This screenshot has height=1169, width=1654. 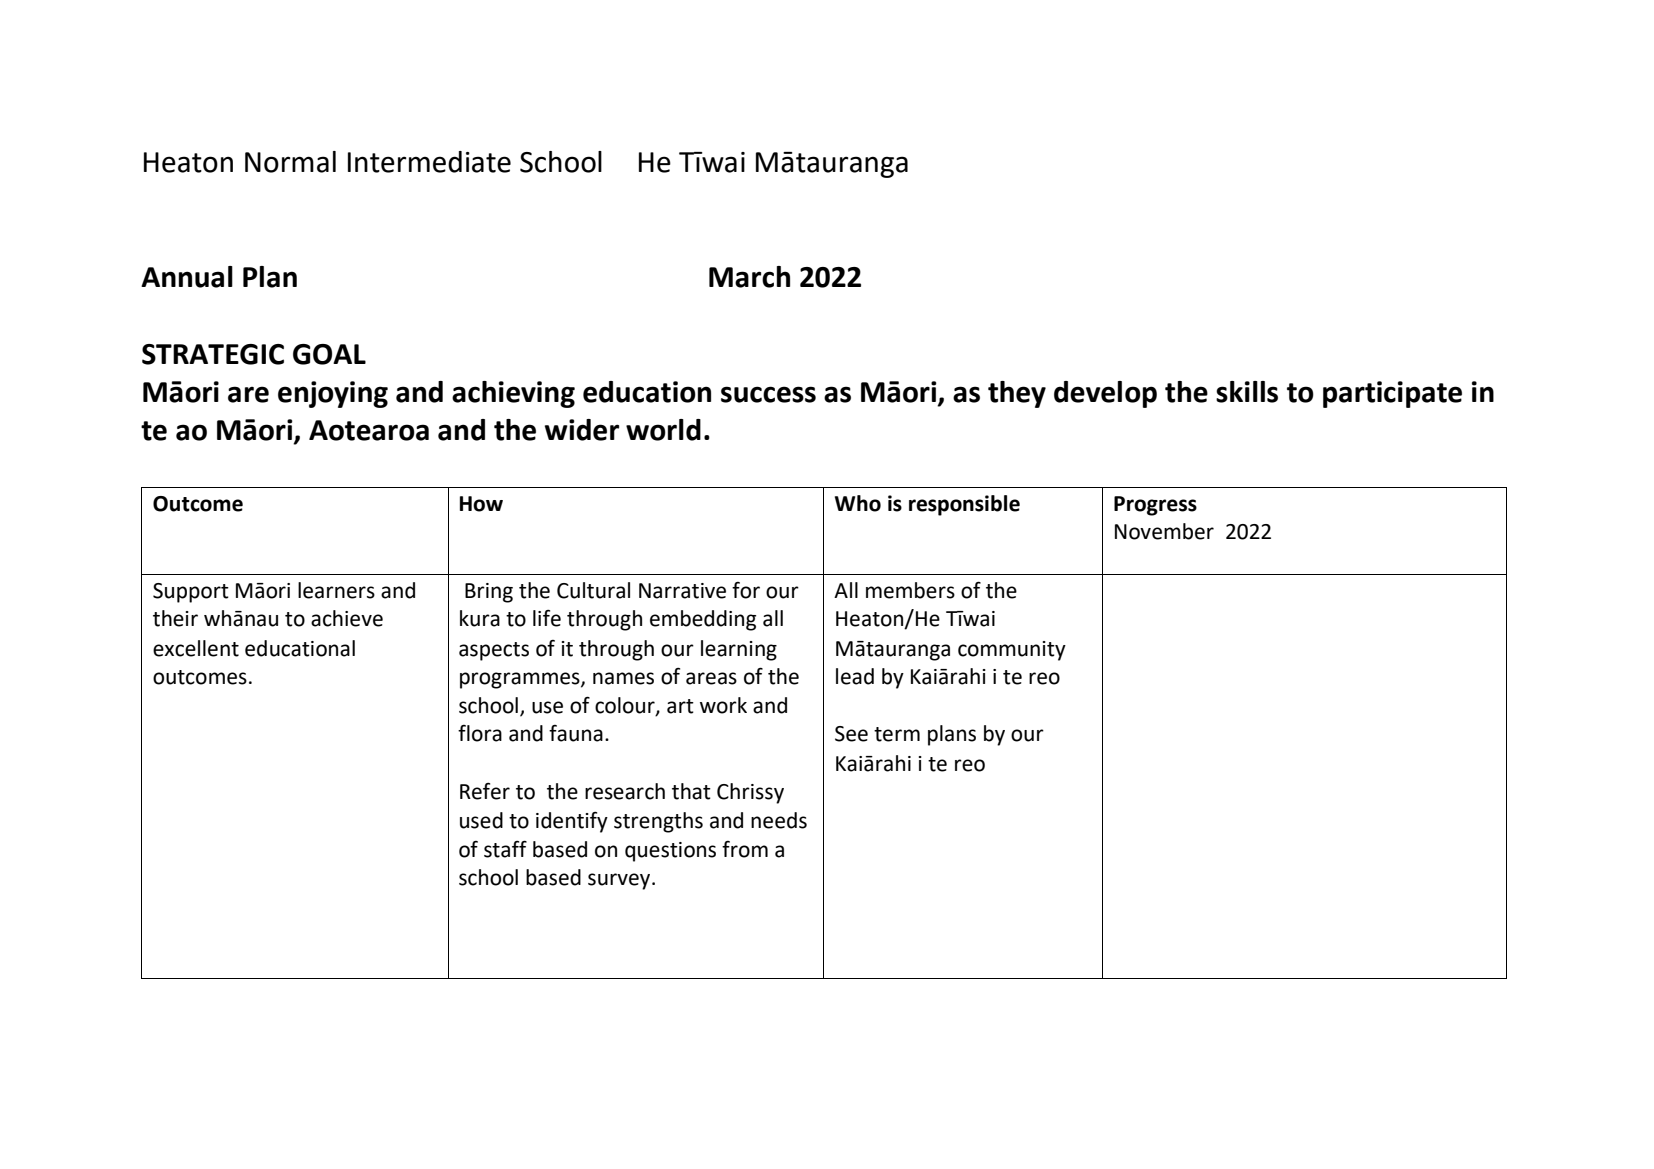 I want to click on from, so click(x=745, y=849).
